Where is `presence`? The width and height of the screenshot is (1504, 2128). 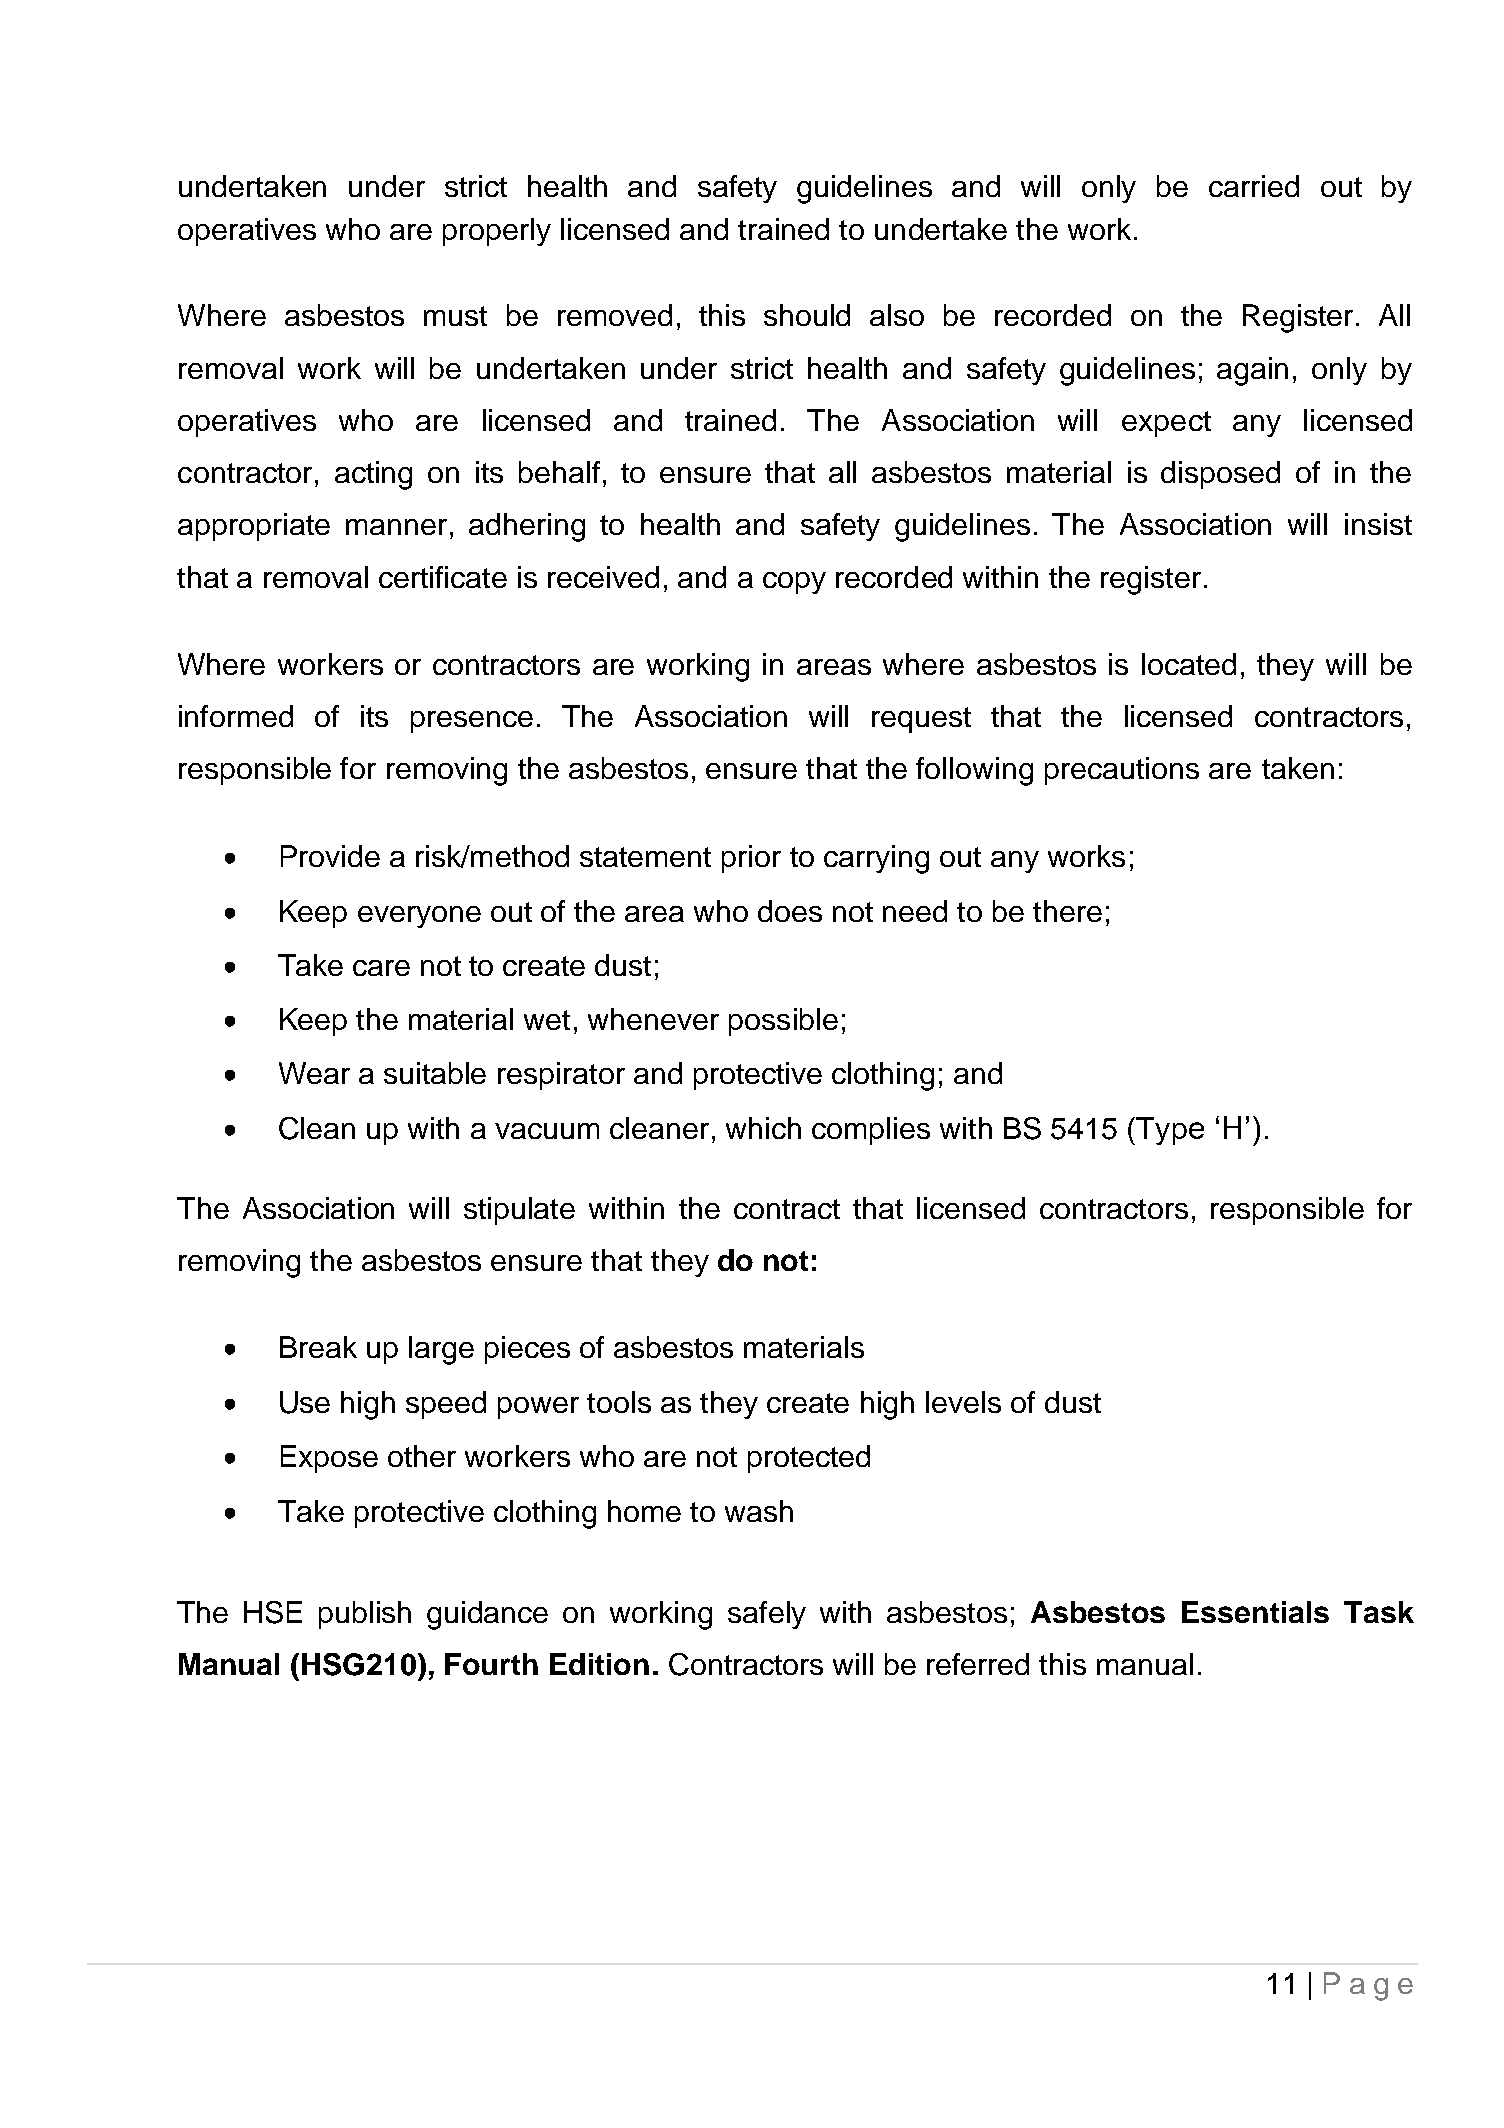
presence is located at coordinates (472, 722).
